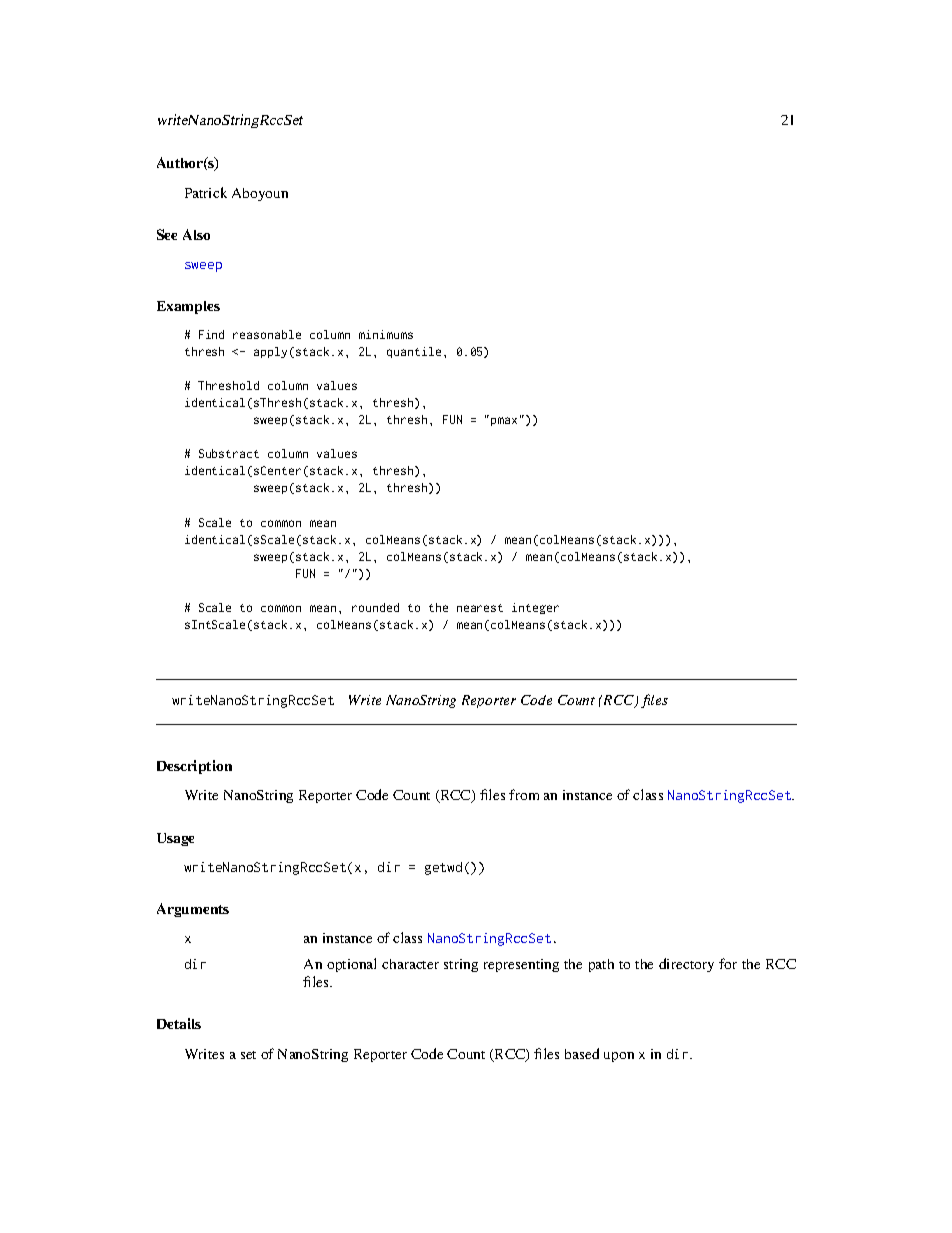 This page has height=1233, width=952. Describe the element at coordinates (386, 334) in the page. I see `minimums` at that location.
